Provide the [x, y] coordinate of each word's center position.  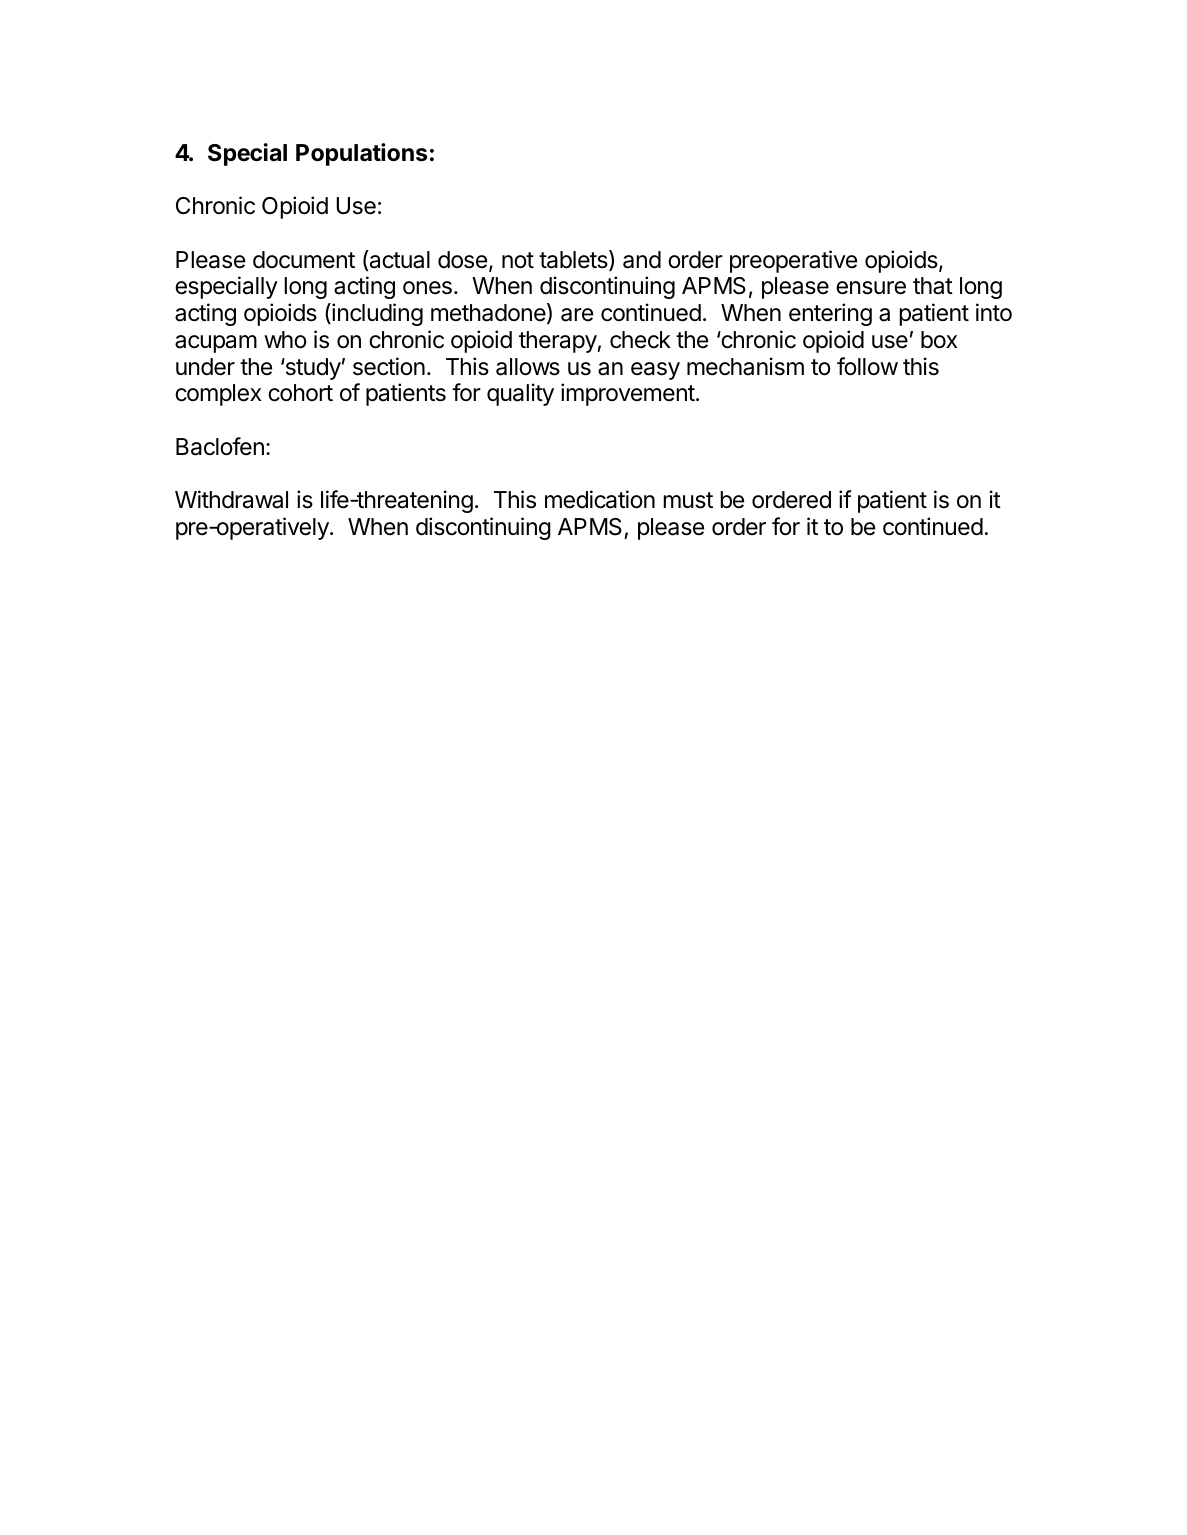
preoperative [793, 261]
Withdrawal [231, 499]
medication [600, 499]
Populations [361, 154]
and [642, 260]
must [688, 500]
